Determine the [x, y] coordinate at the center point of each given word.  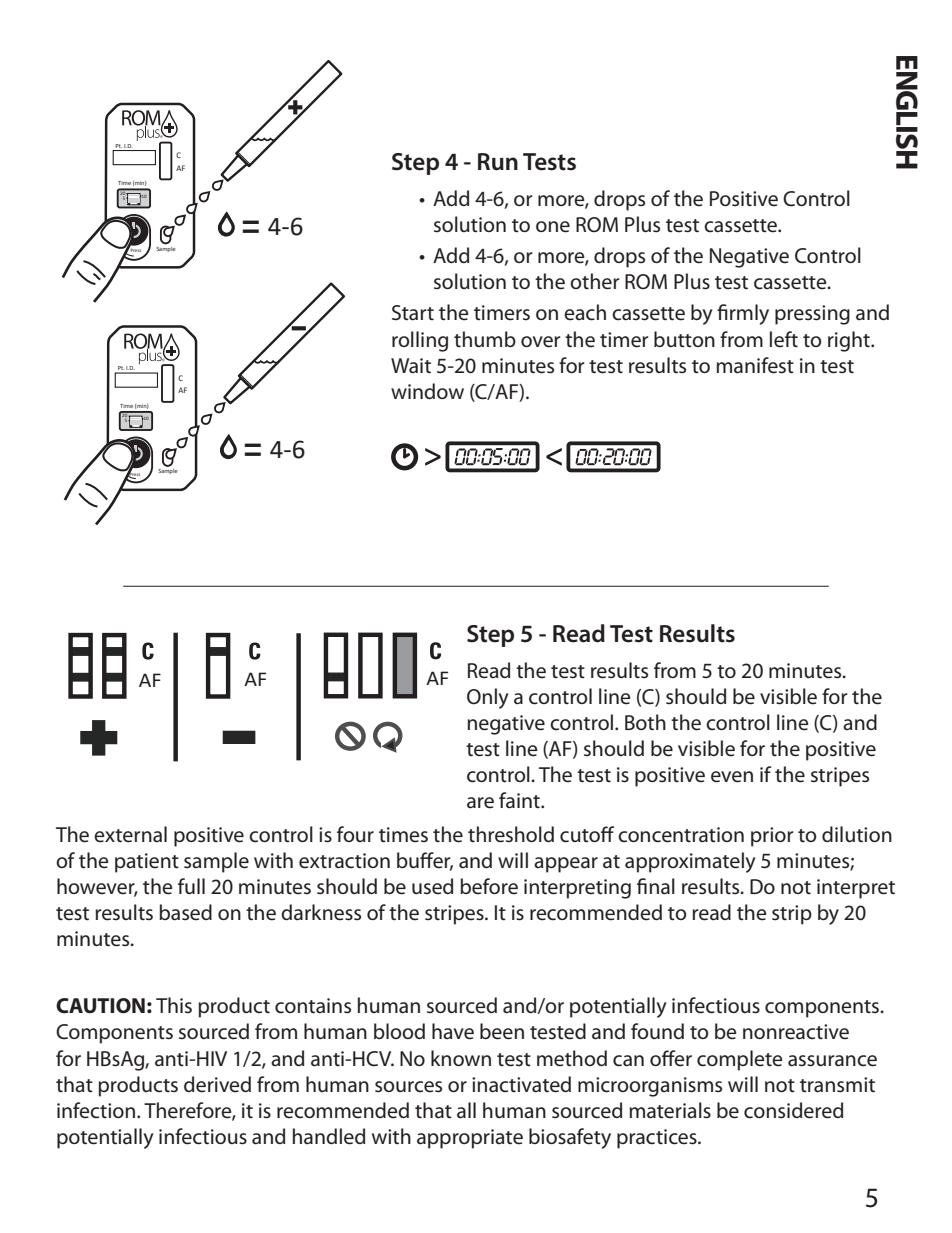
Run [498, 162]
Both [645, 722]
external [130, 834]
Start [413, 313]
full [191, 886]
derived [217, 1084]
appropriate [470, 1139]
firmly [743, 314]
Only [488, 698]
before [489, 886]
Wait [411, 366]
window [427, 391]
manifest [755, 365]
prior [772, 837]
